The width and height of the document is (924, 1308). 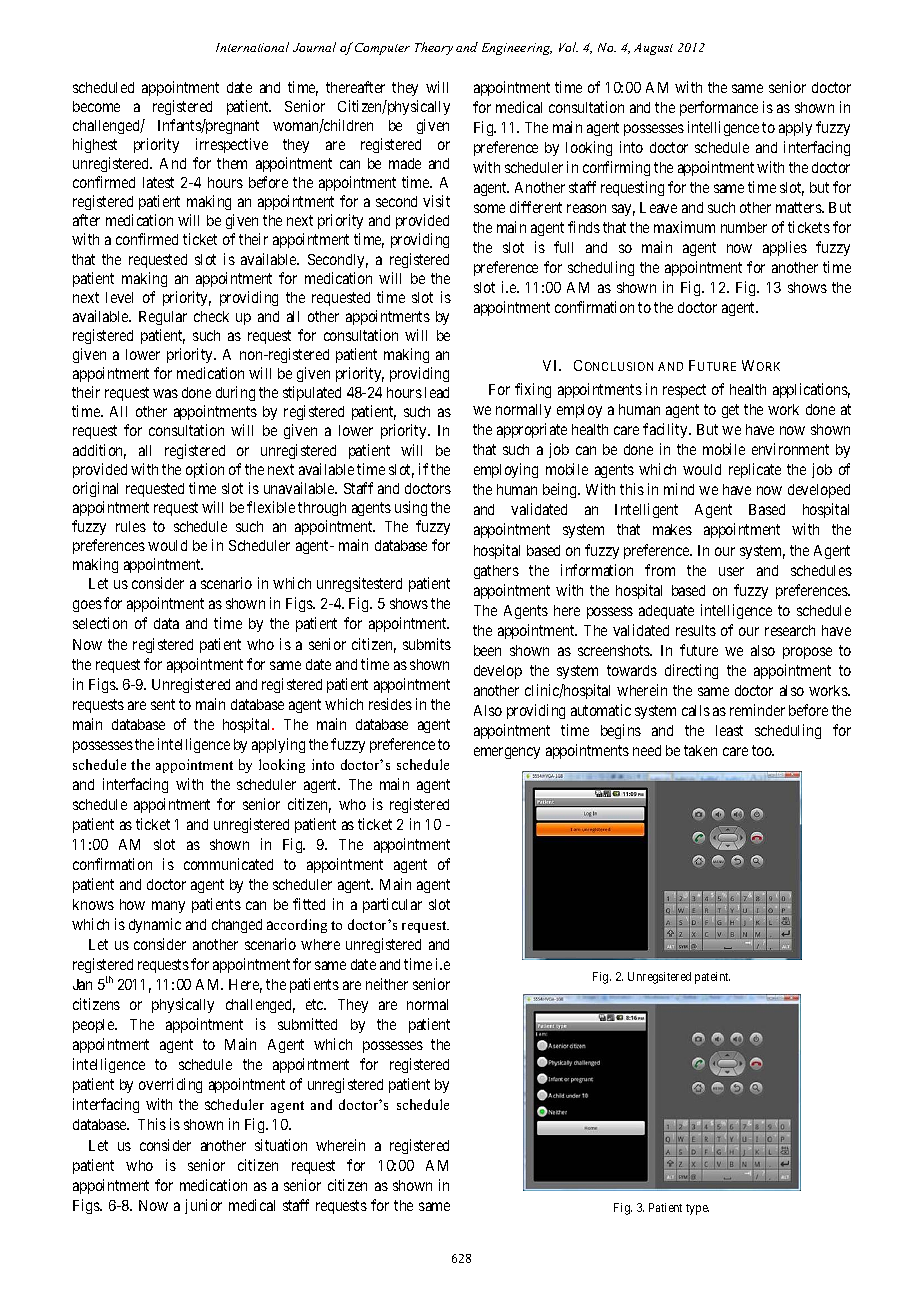 What do you see at coordinates (392, 905) in the document?
I see `particular` at bounding box center [392, 905].
